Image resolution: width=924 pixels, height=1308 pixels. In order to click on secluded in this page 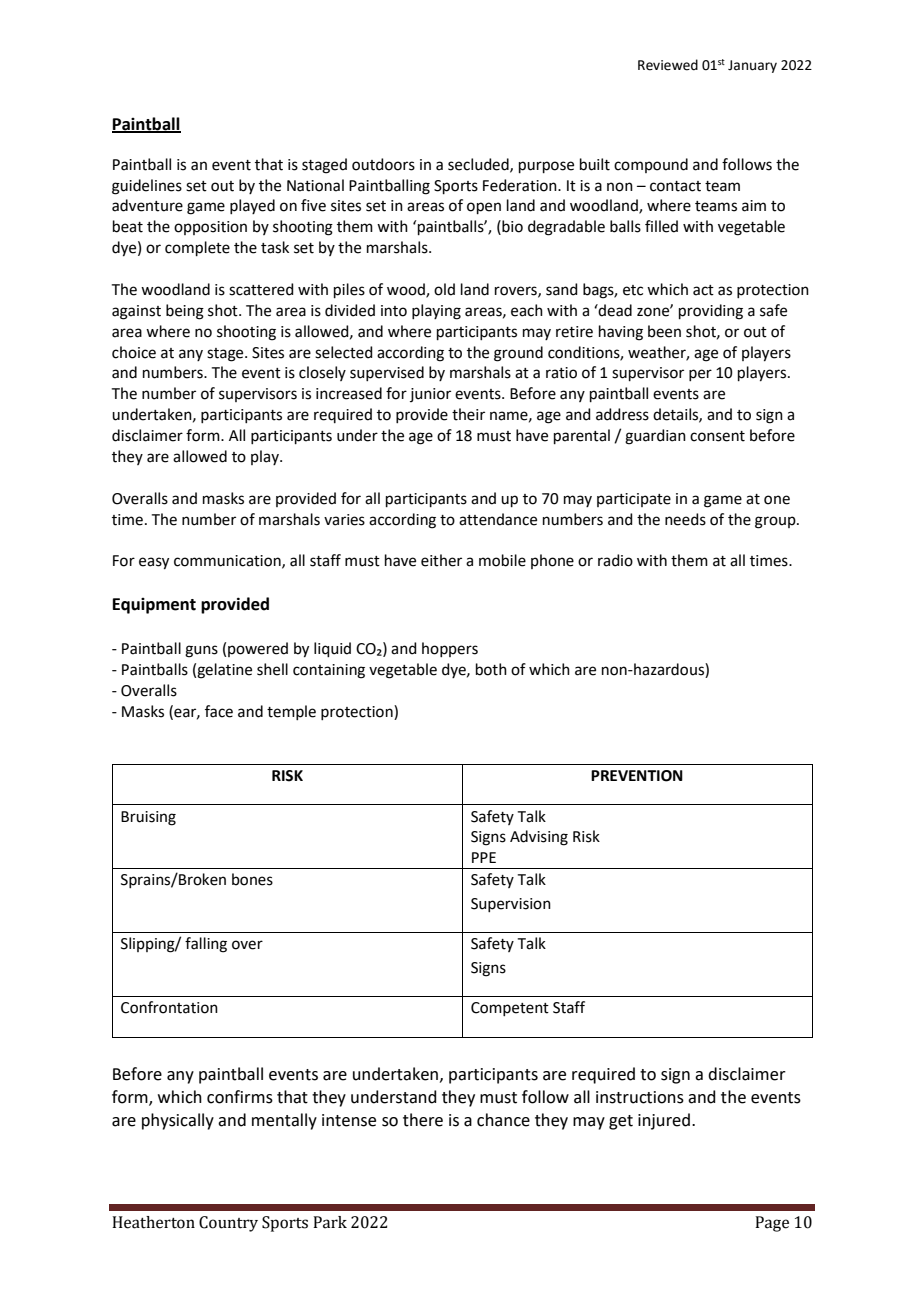, I will do `click(479, 165)`.
